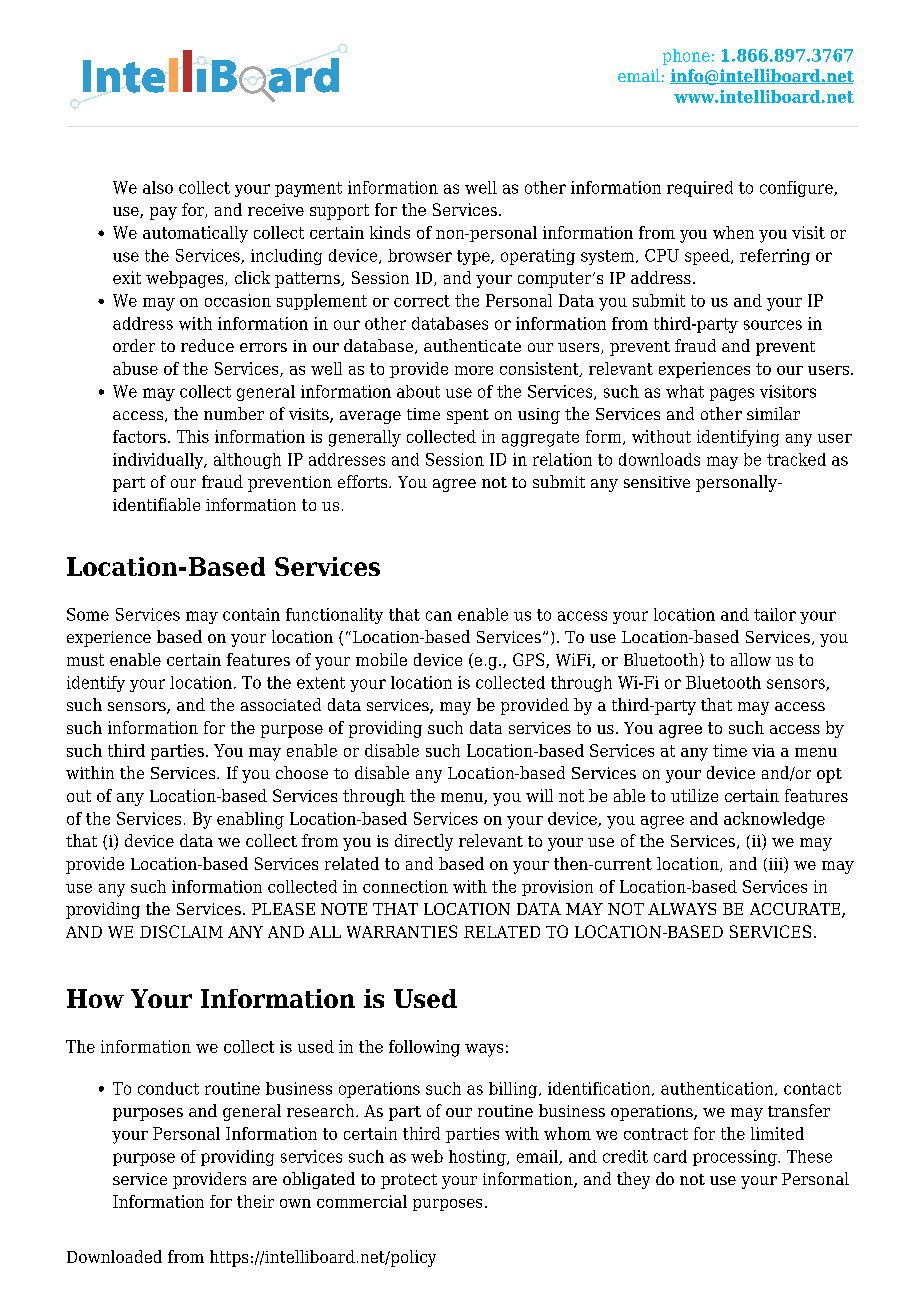  Describe the element at coordinates (409, 1181) in the screenshot. I see `protect` at that location.
